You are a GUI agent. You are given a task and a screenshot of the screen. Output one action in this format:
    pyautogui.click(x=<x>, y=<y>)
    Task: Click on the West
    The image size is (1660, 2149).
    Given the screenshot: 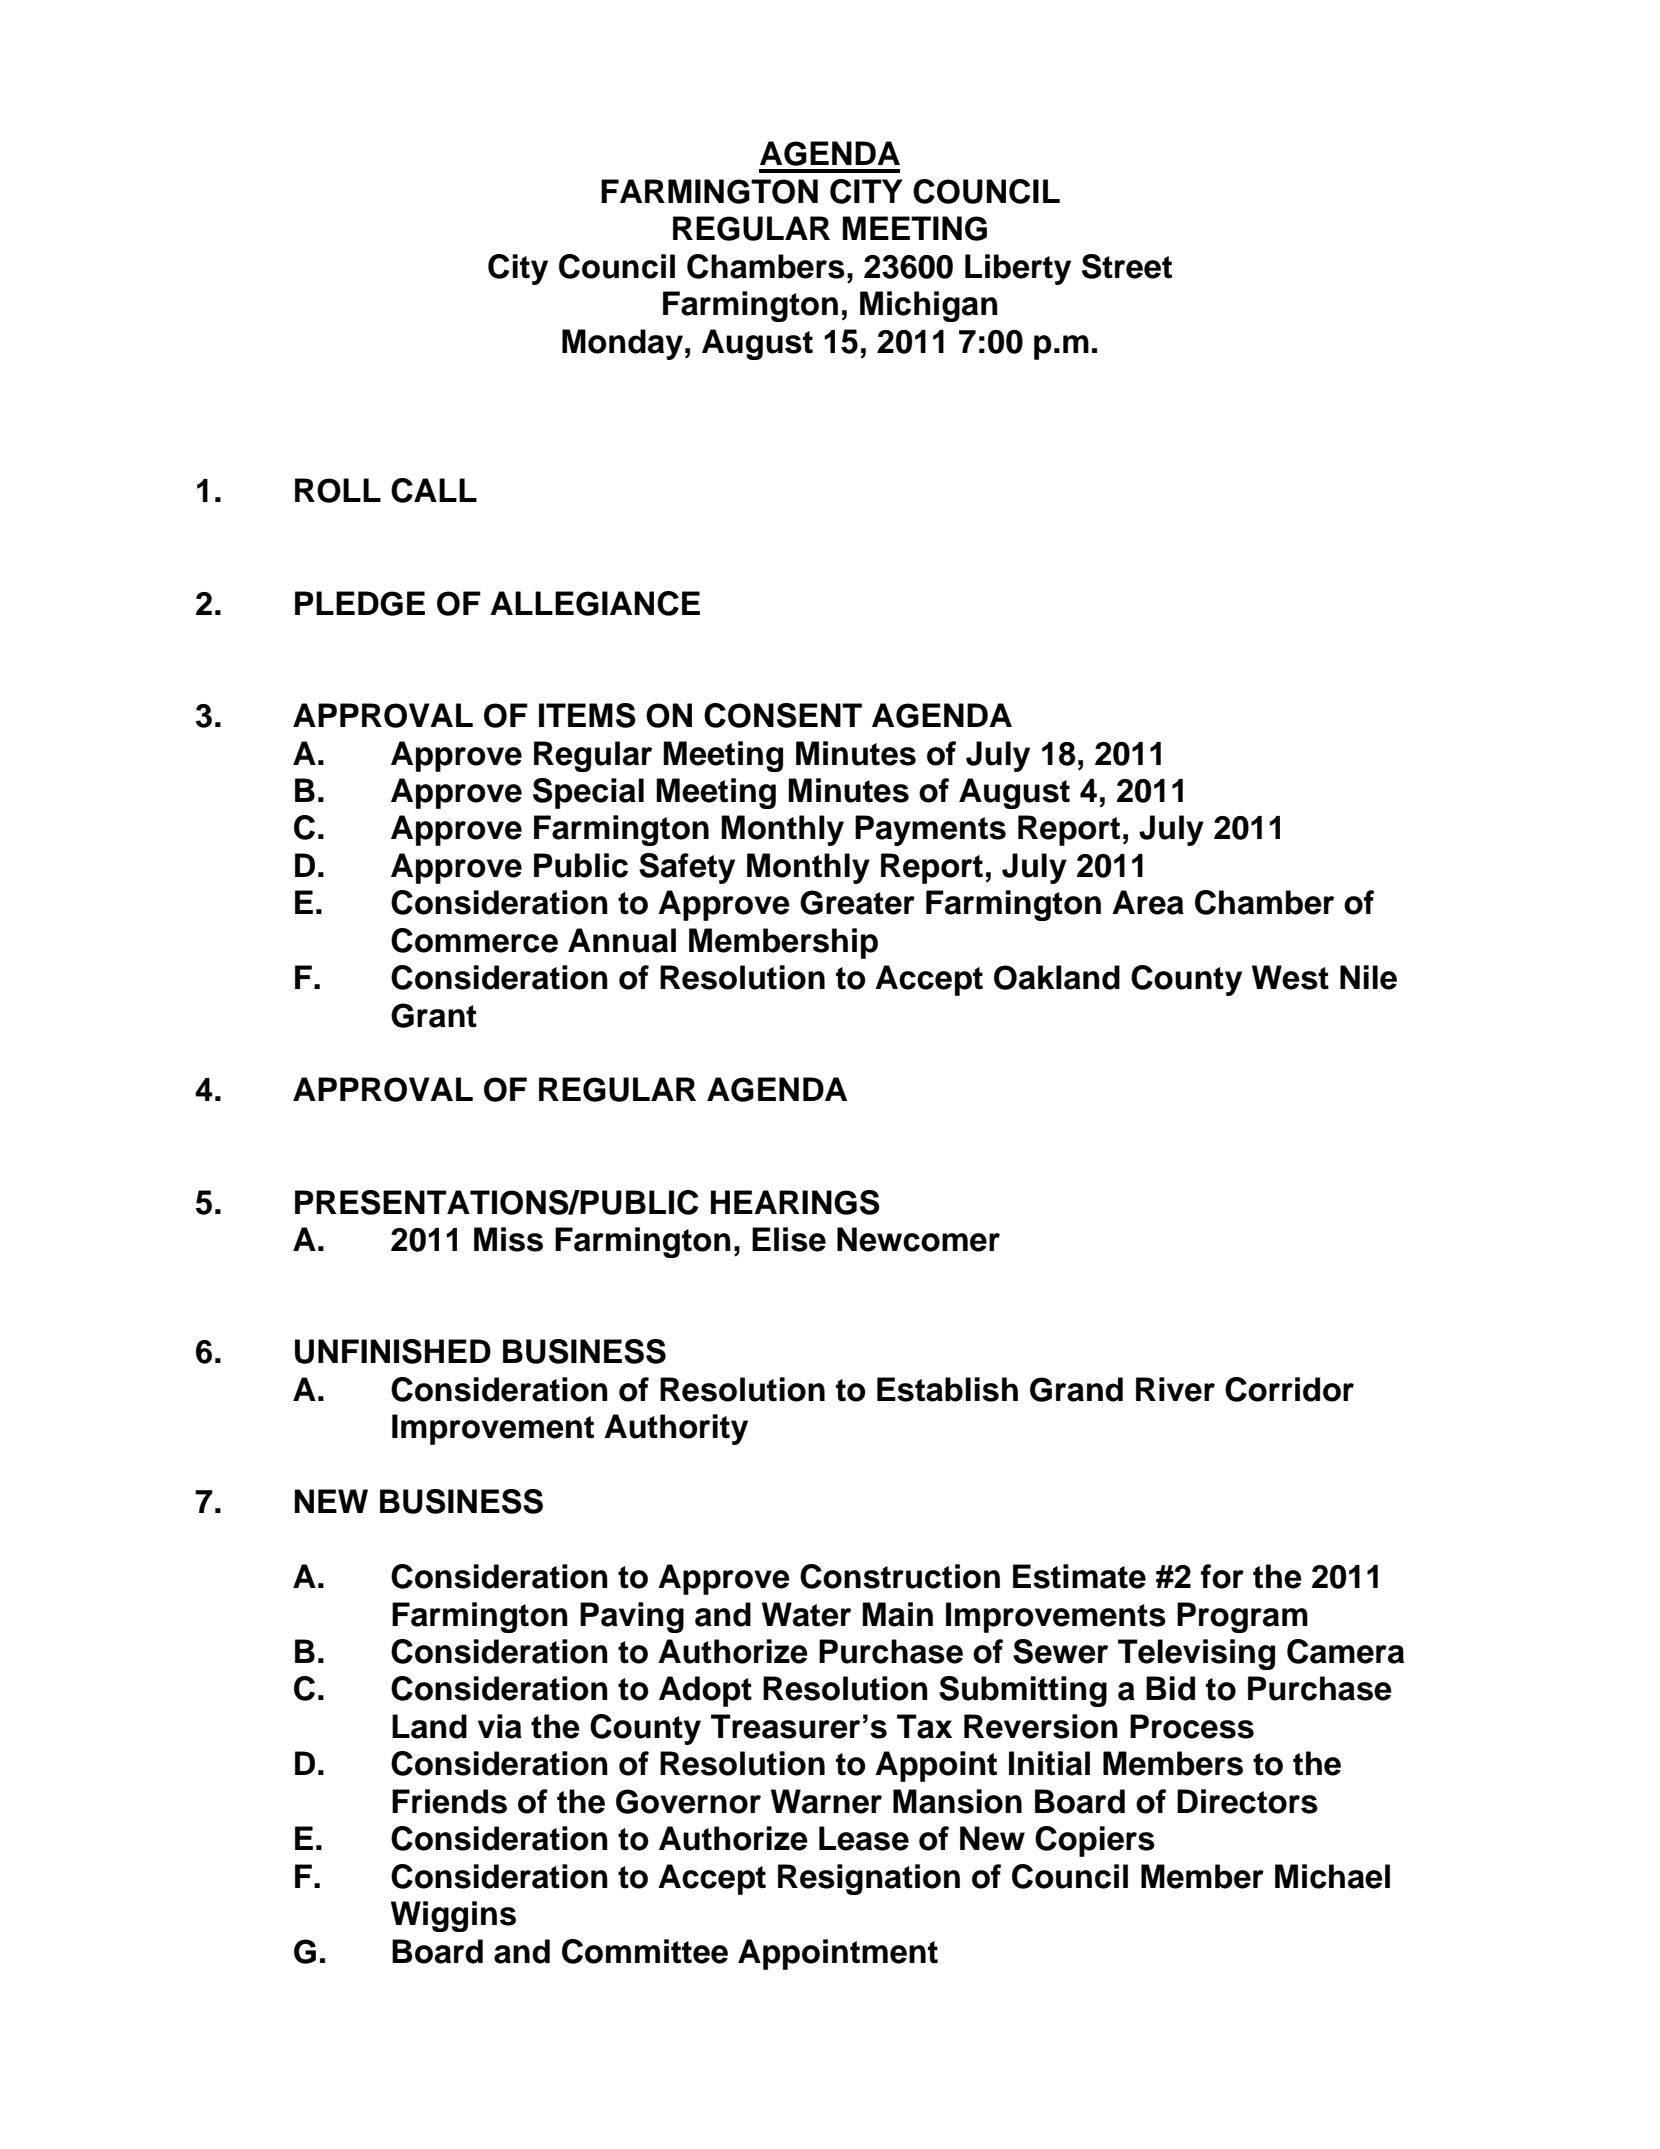 What is the action you would take?
    pyautogui.click(x=1290, y=977)
